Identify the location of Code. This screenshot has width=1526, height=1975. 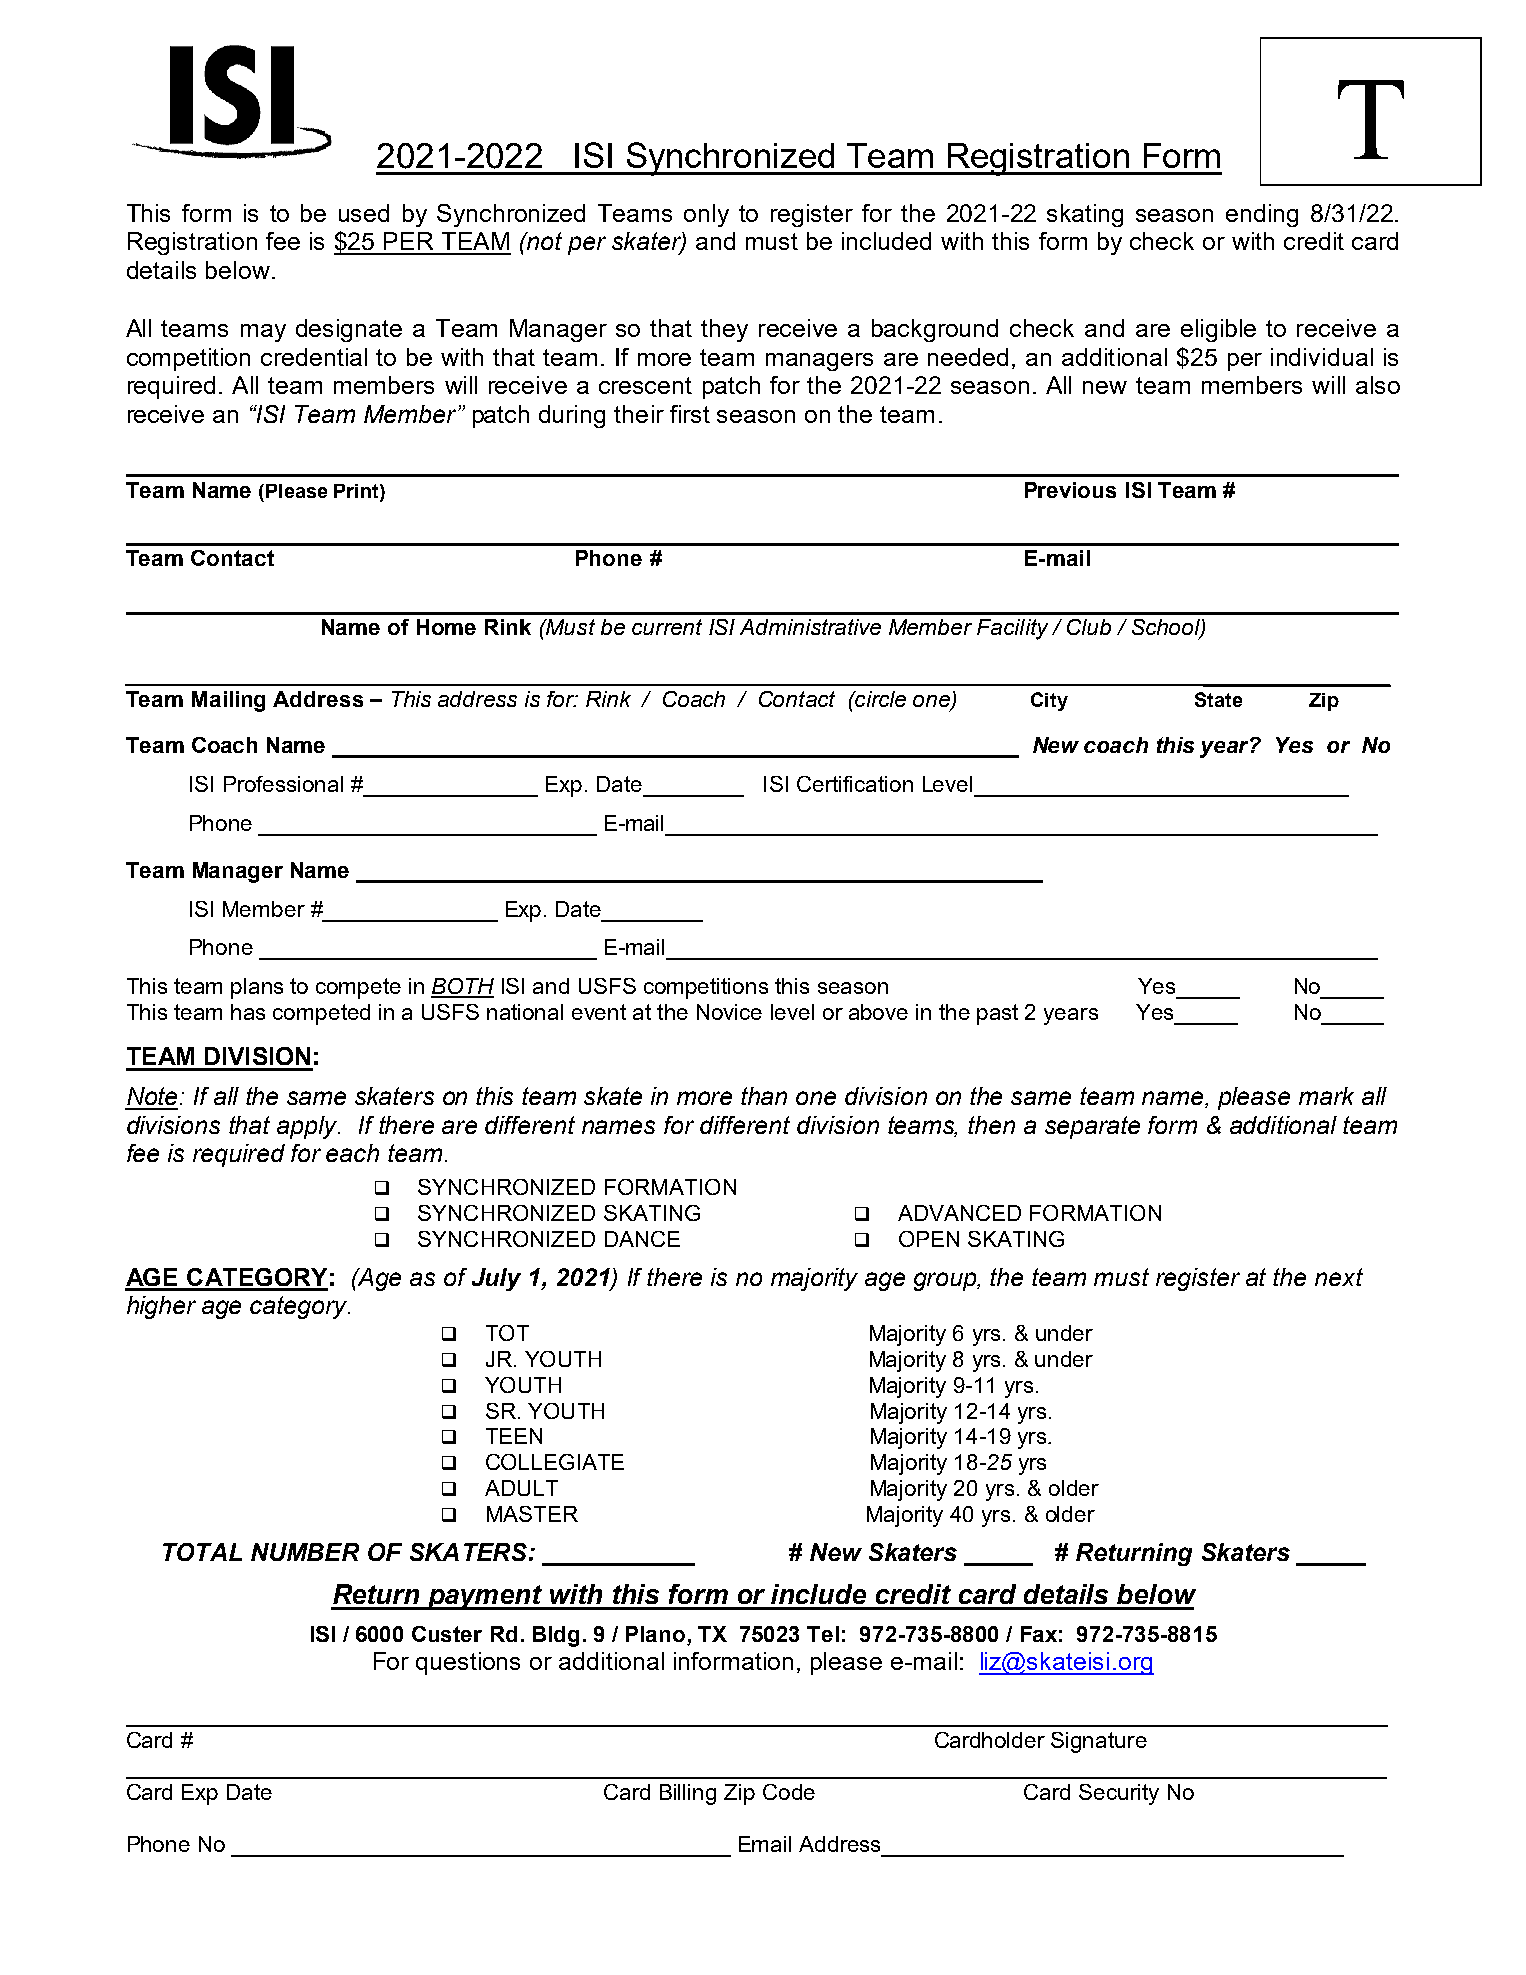
(789, 1792).
